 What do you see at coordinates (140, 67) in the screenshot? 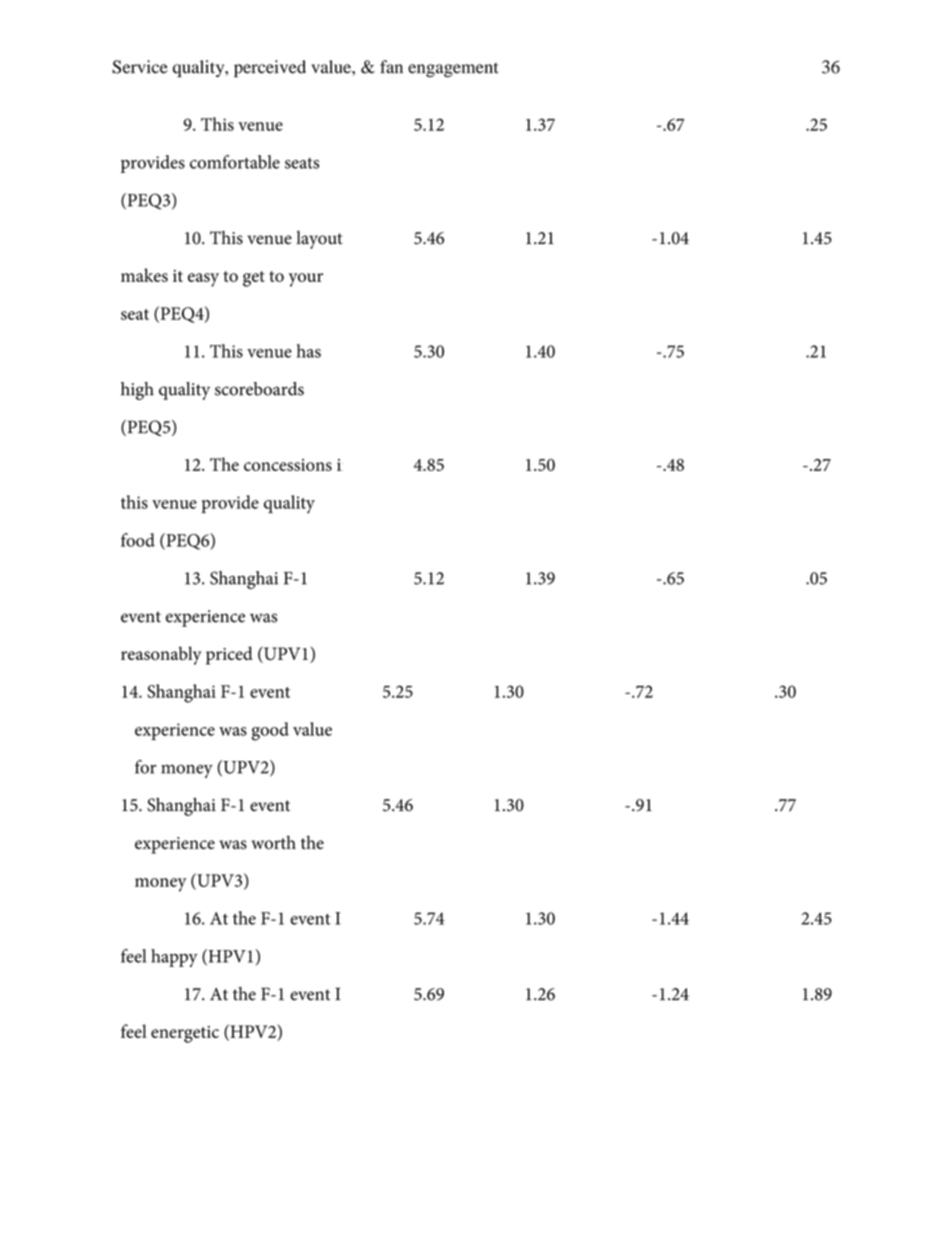
I see `Service` at bounding box center [140, 67].
